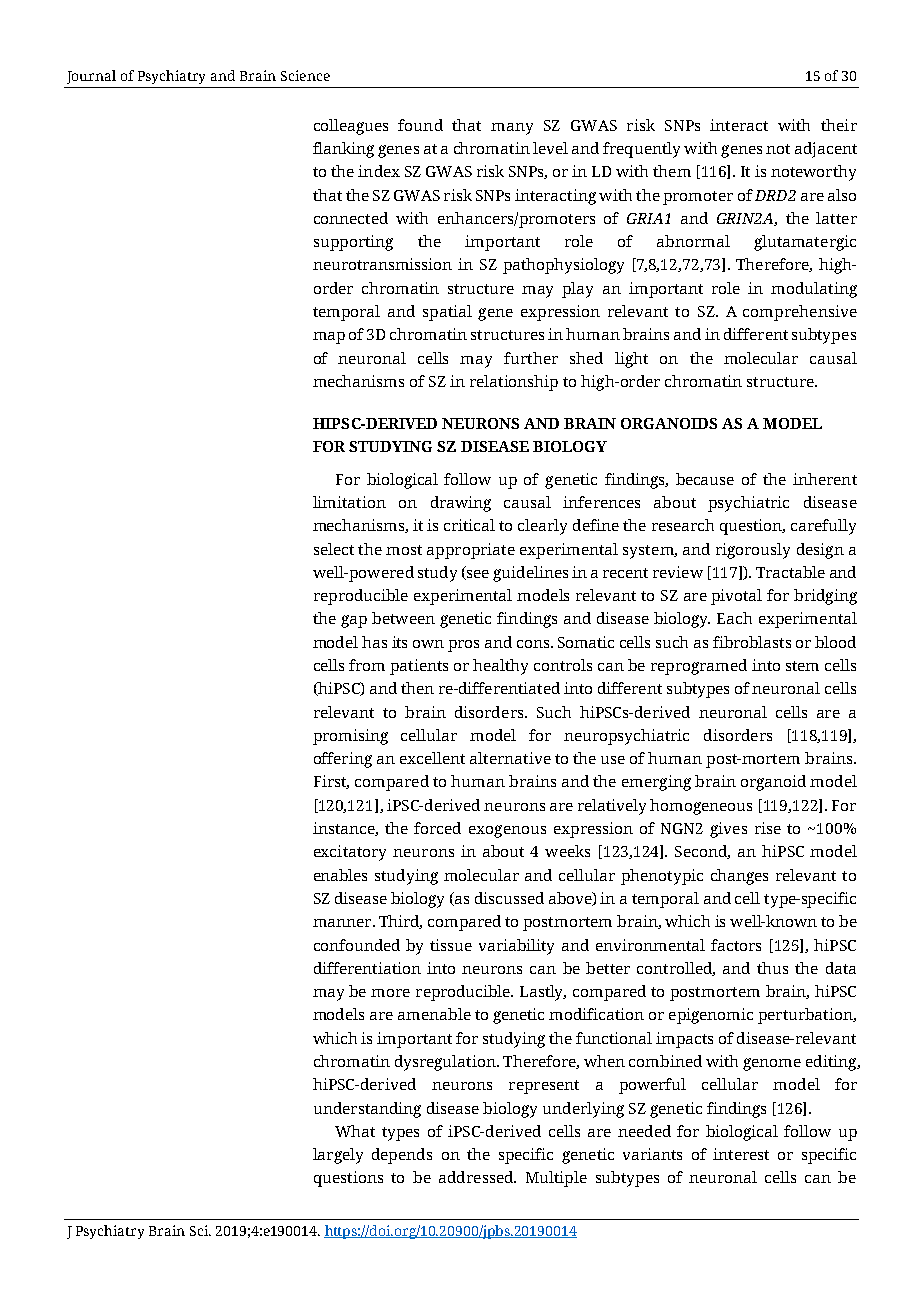  I want to click on changes, so click(739, 877).
